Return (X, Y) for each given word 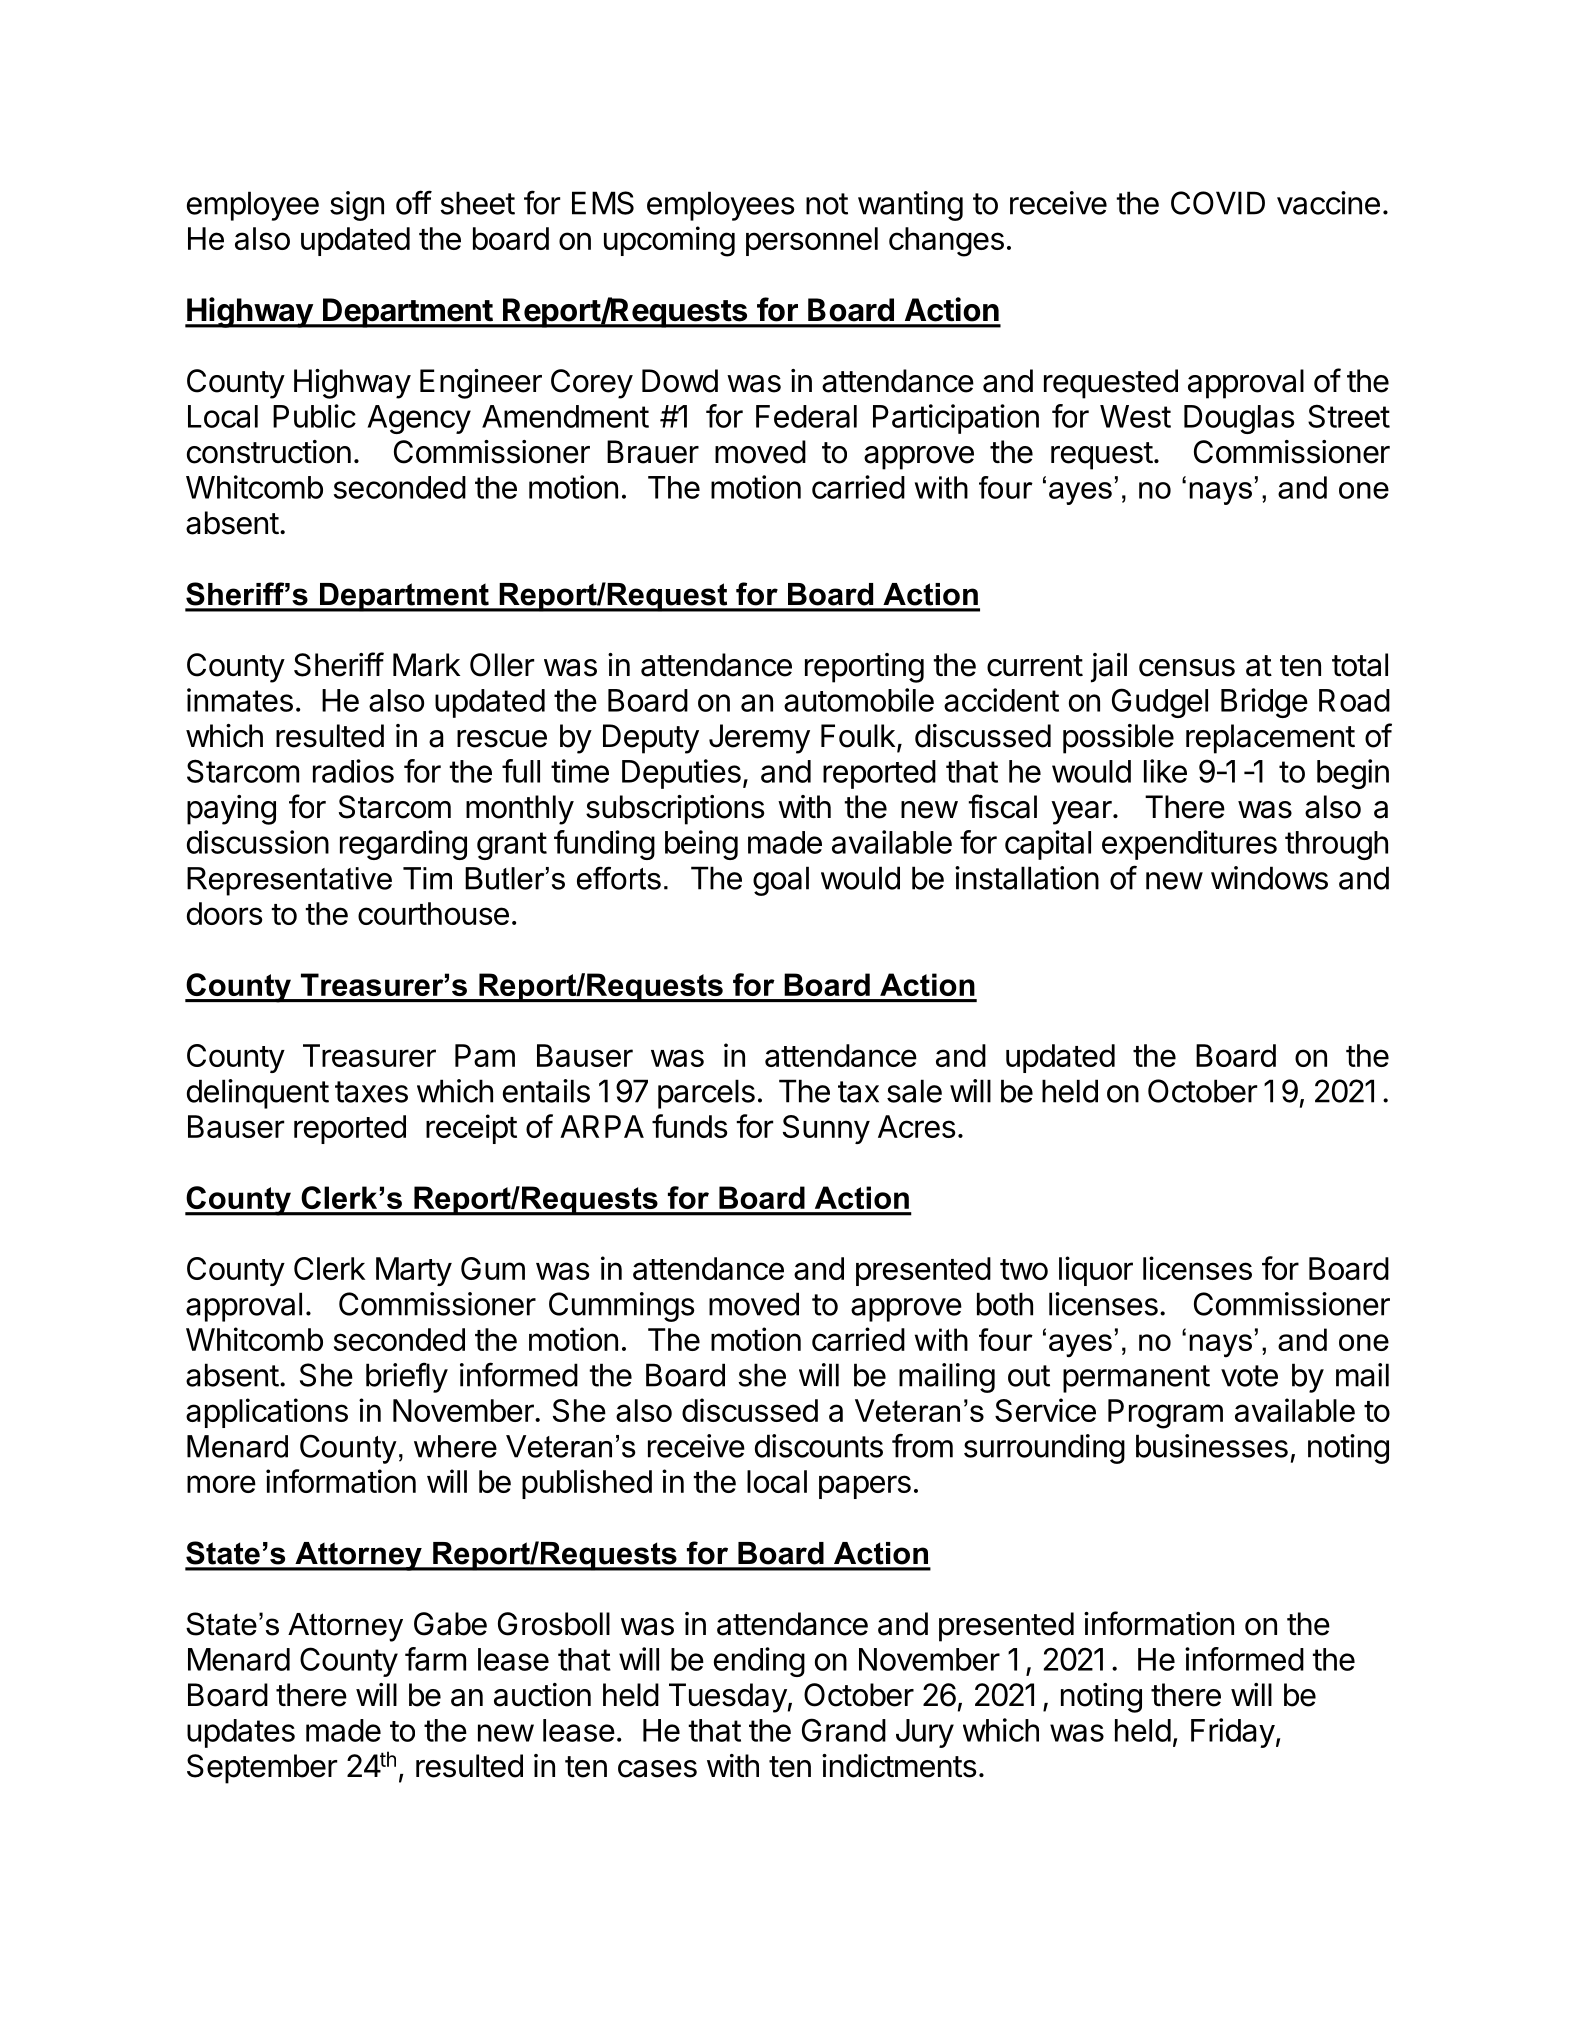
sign (357, 206)
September (262, 1769)
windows (1269, 878)
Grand (844, 1730)
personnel (812, 241)
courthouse (433, 913)
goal (781, 881)
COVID (1218, 203)
